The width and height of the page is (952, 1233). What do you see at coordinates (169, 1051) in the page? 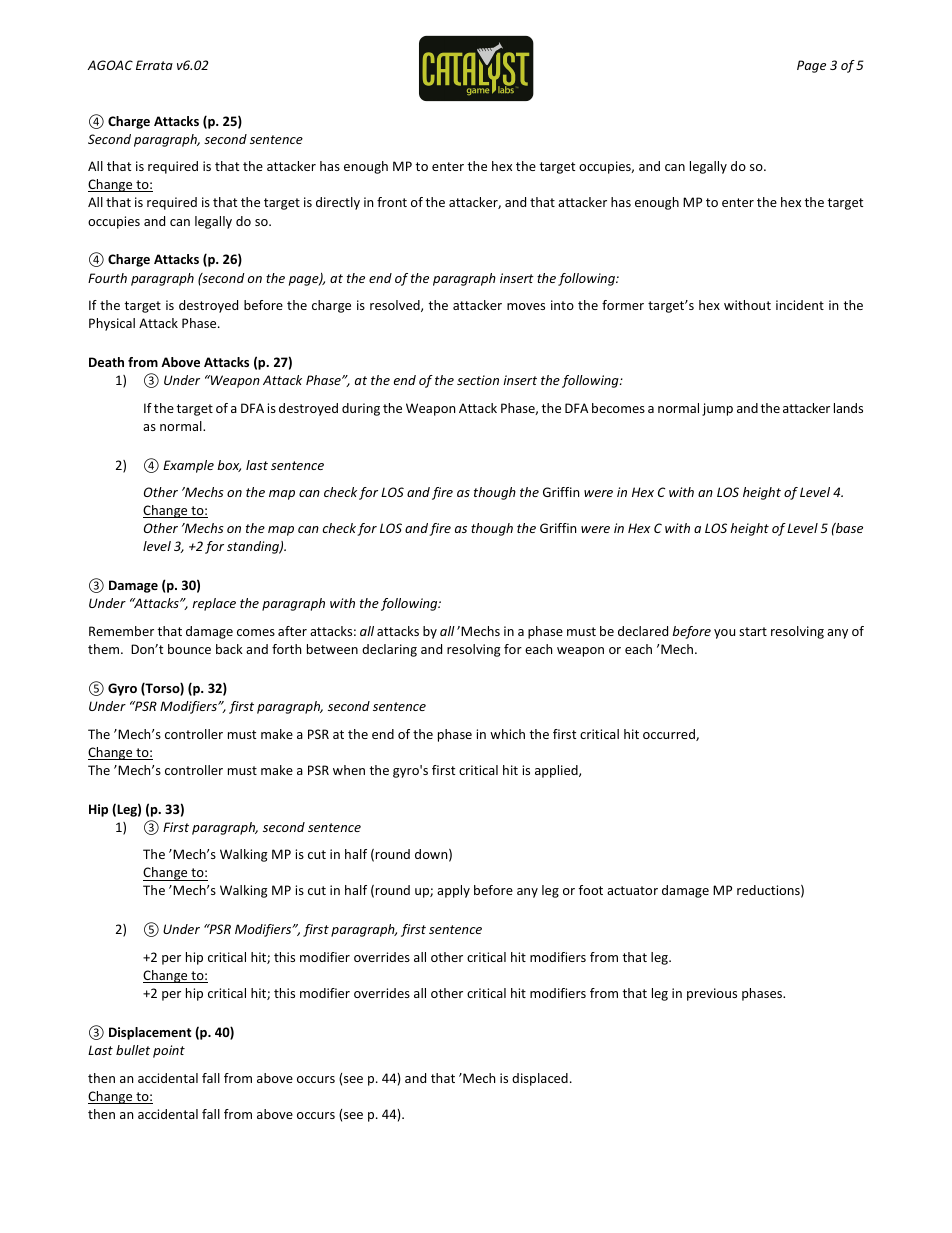
I see `point` at bounding box center [169, 1051].
